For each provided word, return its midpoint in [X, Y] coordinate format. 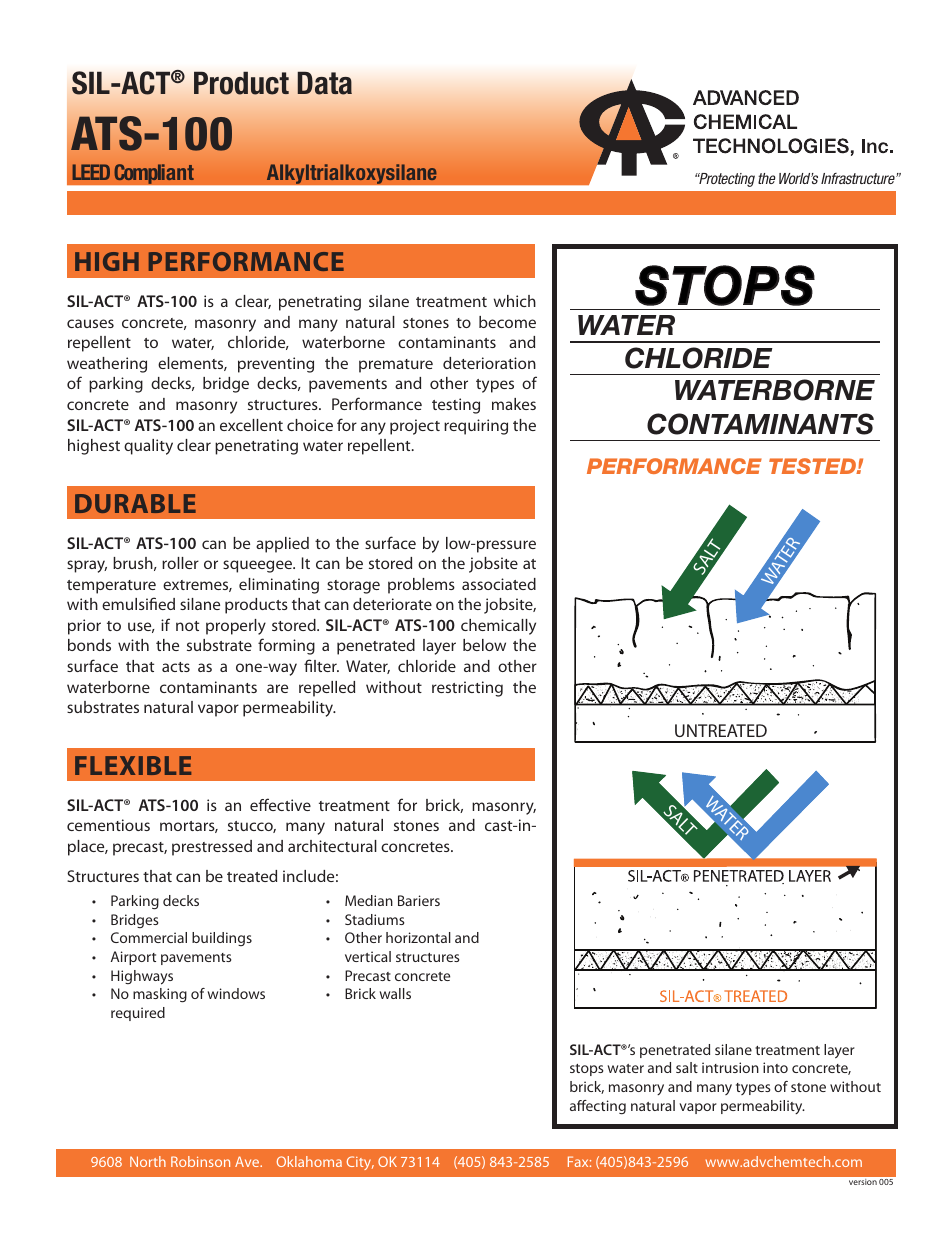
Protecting [726, 180]
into [775, 1067]
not [187, 626]
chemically [498, 627]
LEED [91, 172]
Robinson [200, 1161]
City [360, 1163]
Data [324, 83]
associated [499, 584]
